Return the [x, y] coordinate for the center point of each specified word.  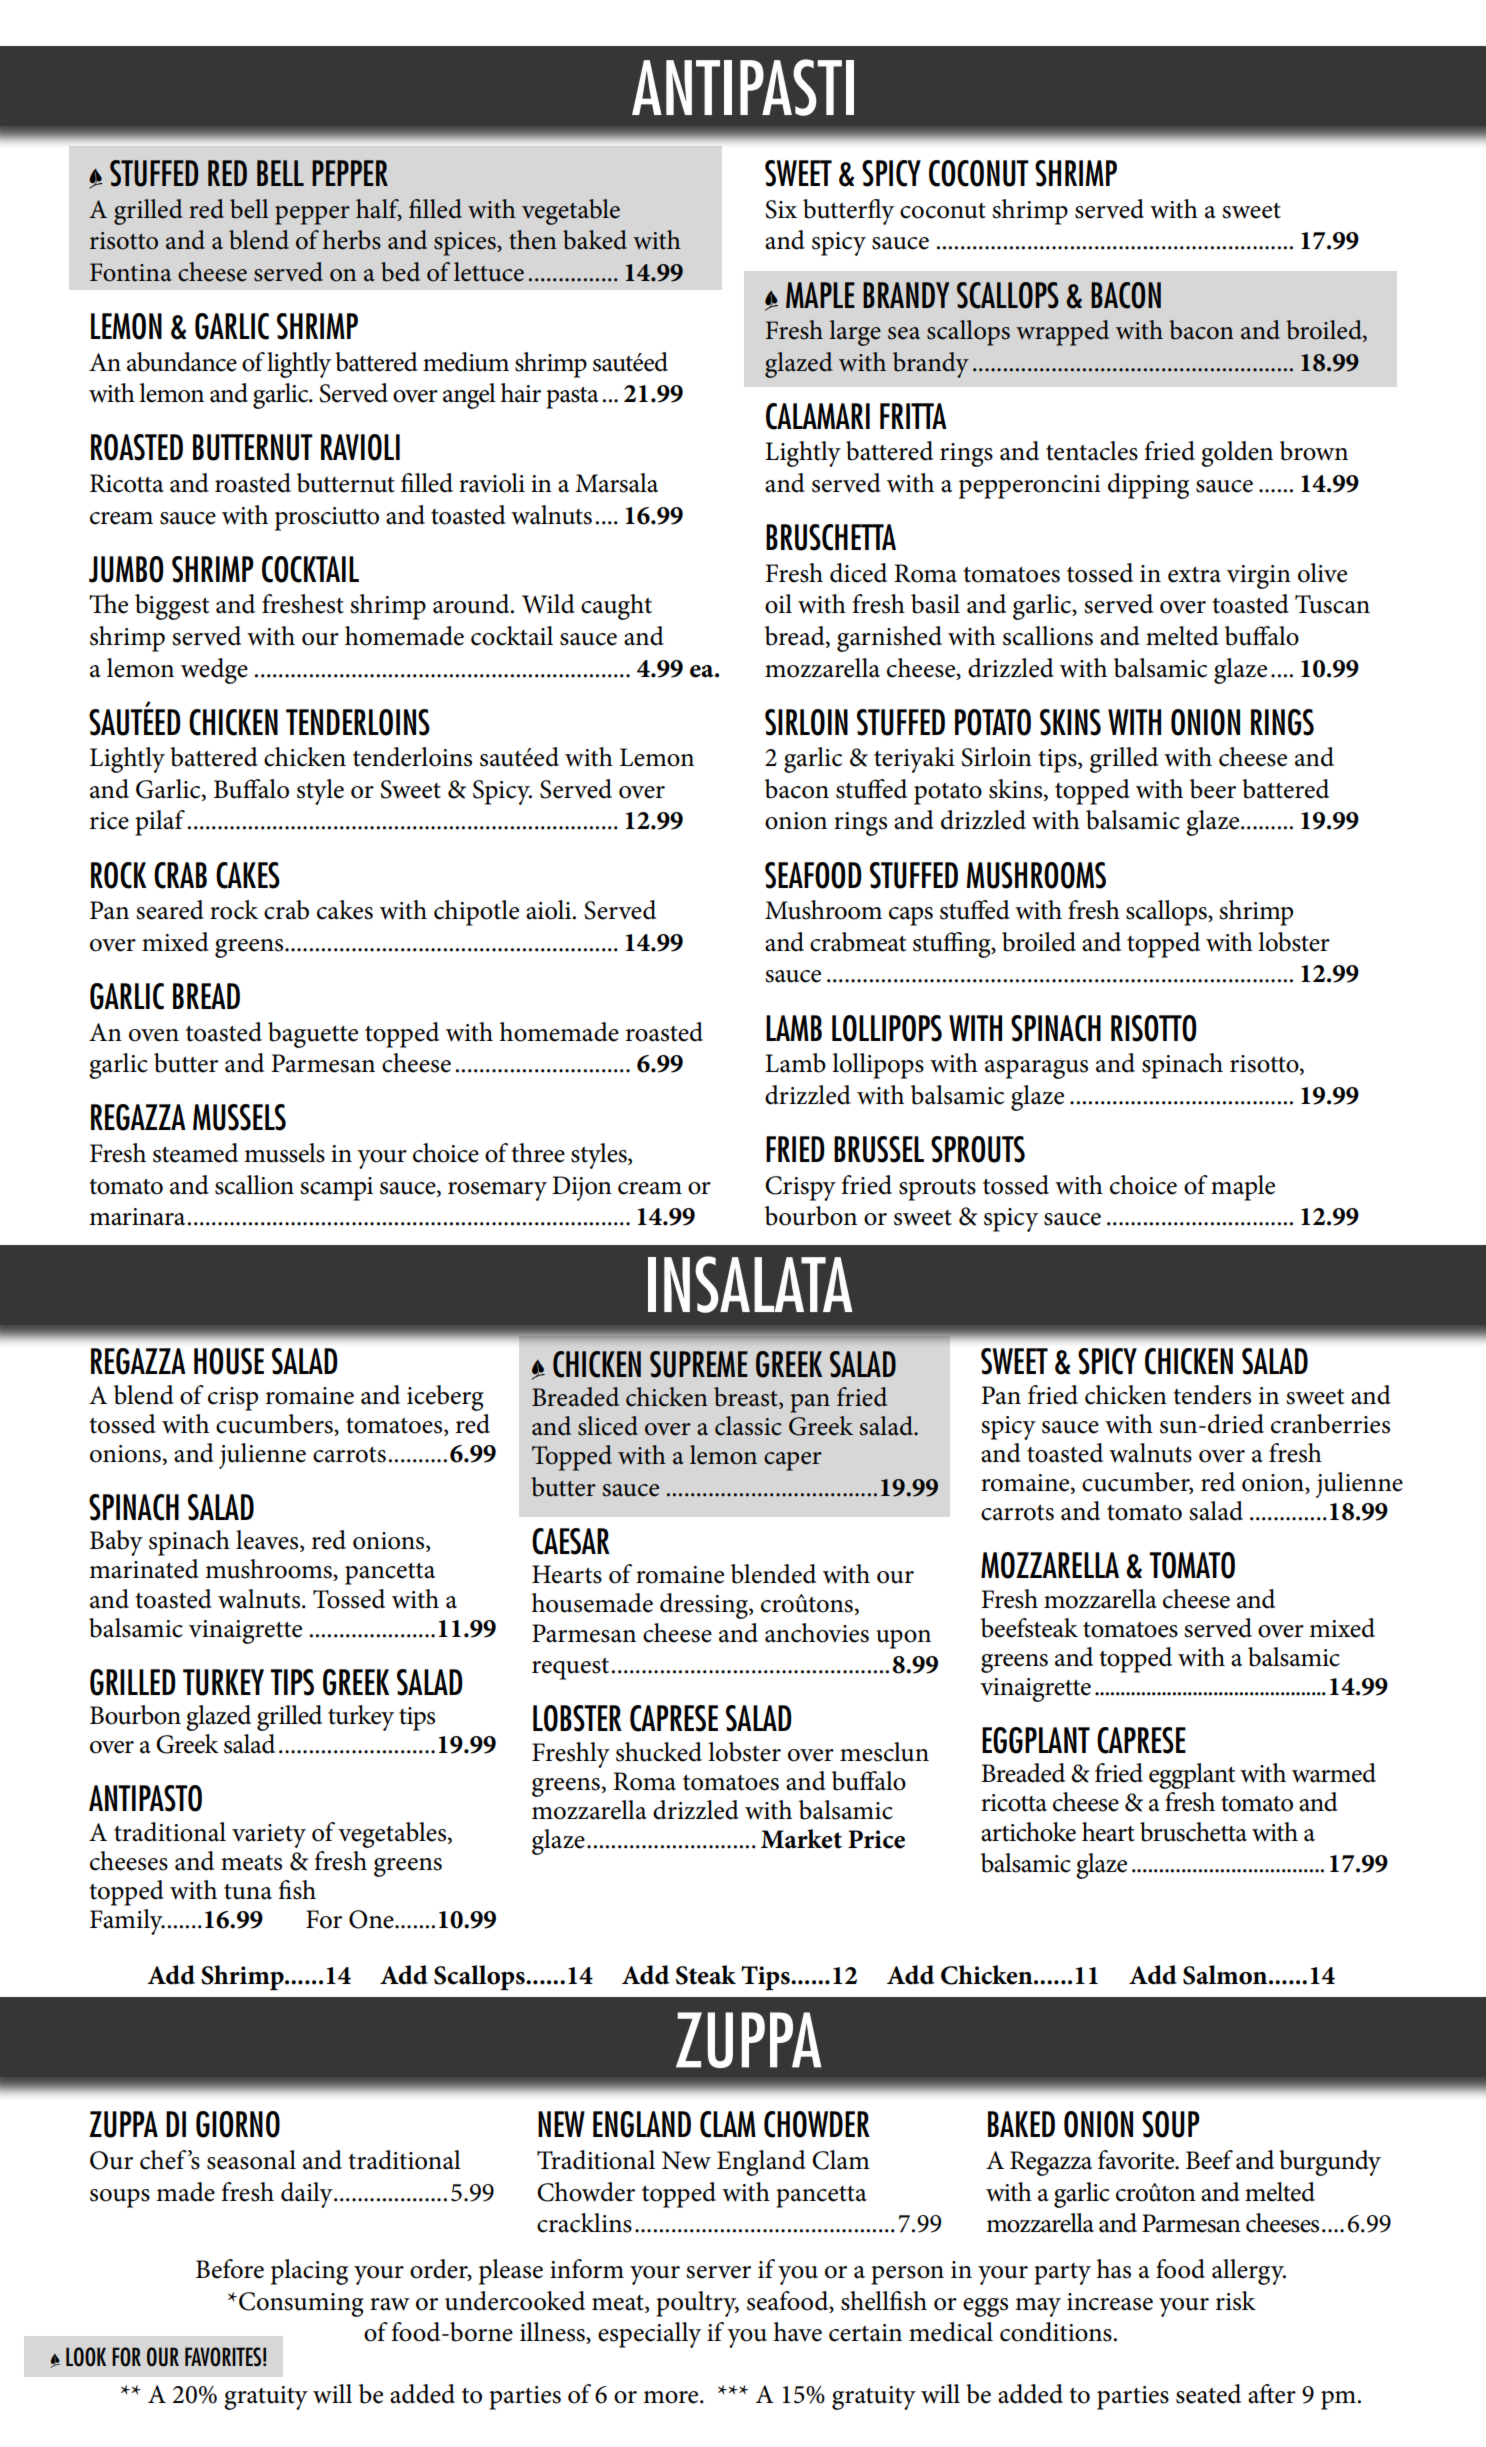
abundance [182, 362]
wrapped [1062, 333]
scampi [336, 1189]
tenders [1212, 1395]
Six [781, 209]
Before [230, 2269]
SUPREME [699, 1364]
